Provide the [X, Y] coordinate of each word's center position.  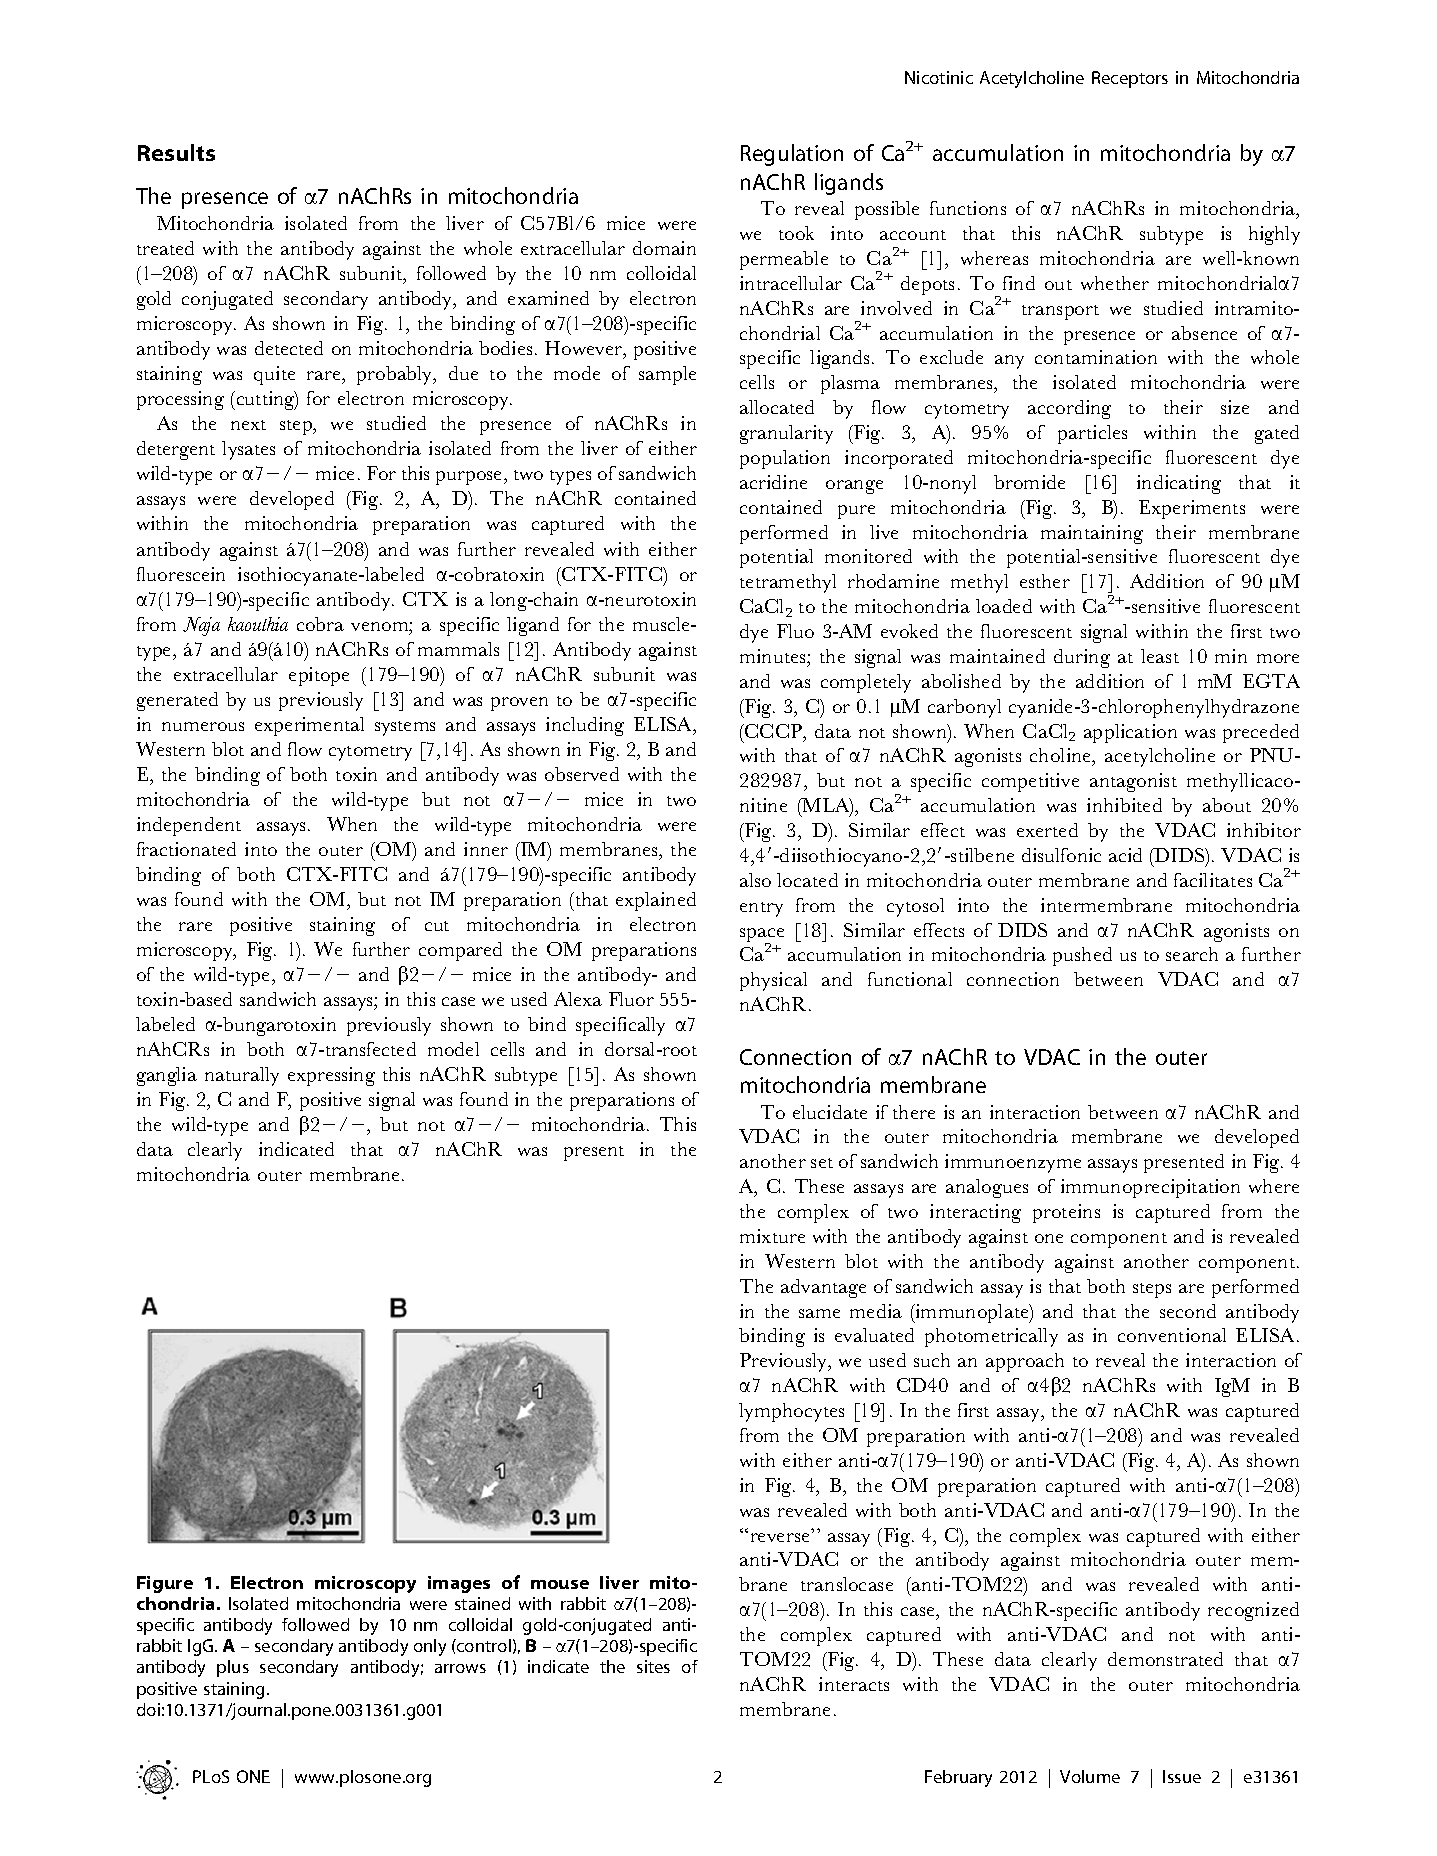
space [762, 936]
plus [233, 1668]
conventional [1172, 1335]
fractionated [186, 849]
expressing [331, 1076]
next [248, 425]
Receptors [1130, 79]
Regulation [792, 155]
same [819, 1313]
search [1192, 954]
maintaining [1092, 534]
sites [653, 1666]
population [785, 459]
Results [176, 152]
